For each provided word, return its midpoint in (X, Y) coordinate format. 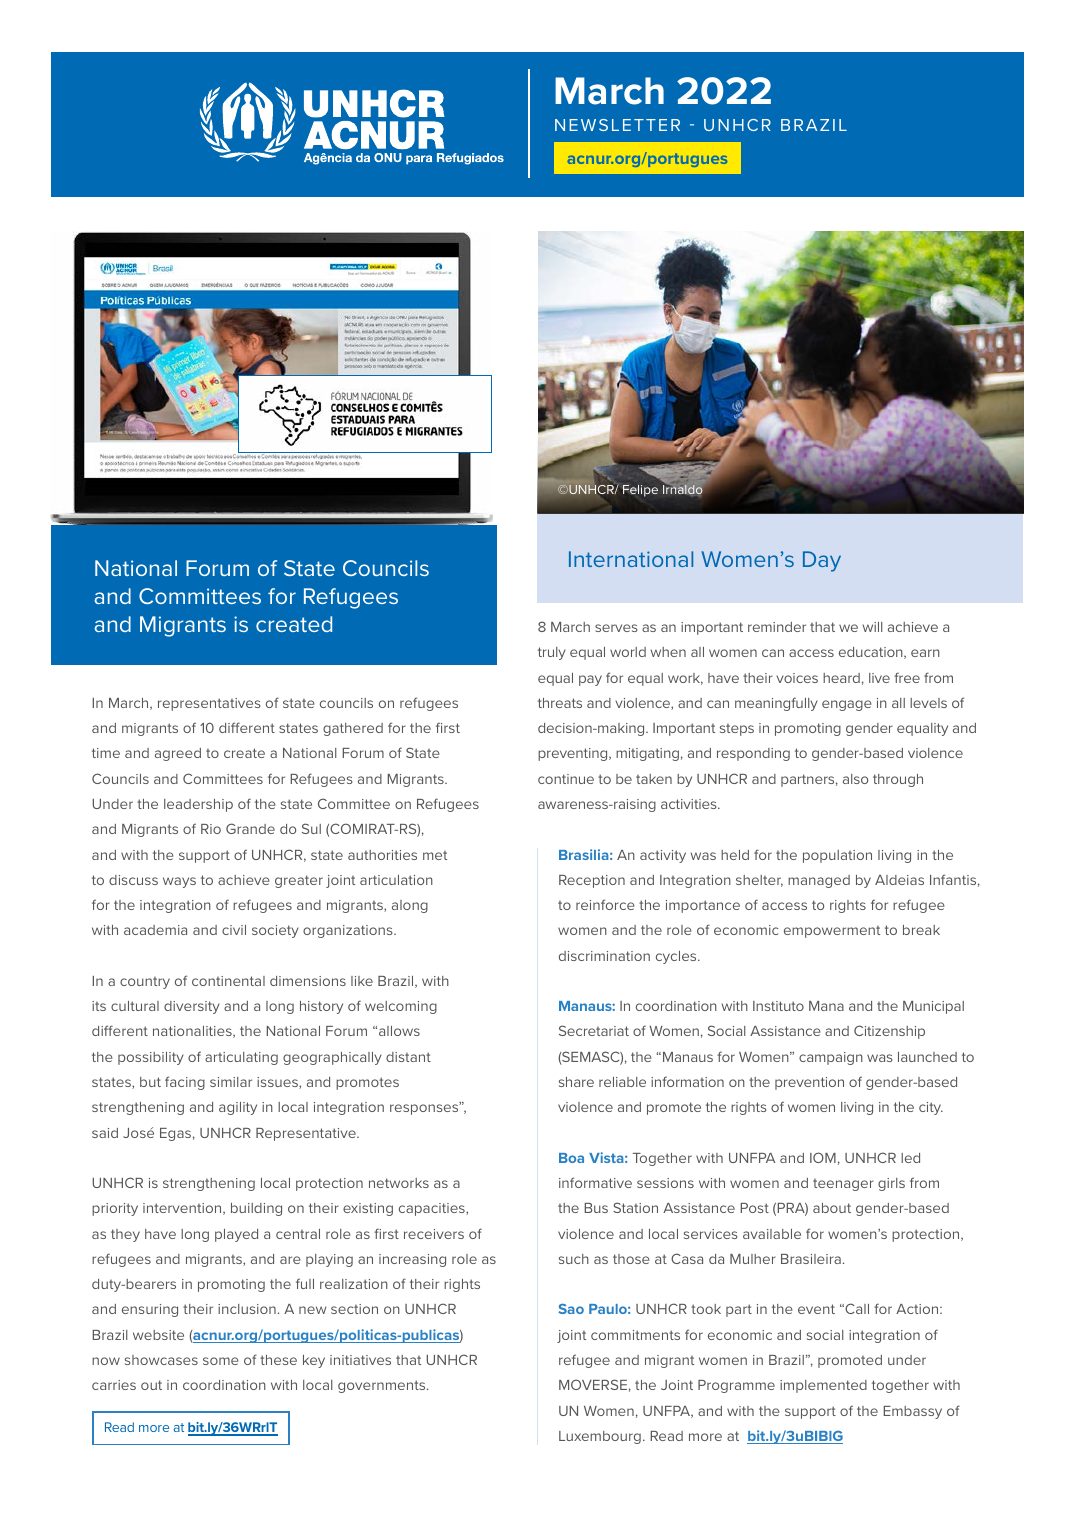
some (221, 1361)
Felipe (640, 491)
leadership (198, 805)
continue (566, 779)
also (855, 779)
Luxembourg (600, 1437)
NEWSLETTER (617, 125)
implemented (823, 1386)
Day (822, 561)
